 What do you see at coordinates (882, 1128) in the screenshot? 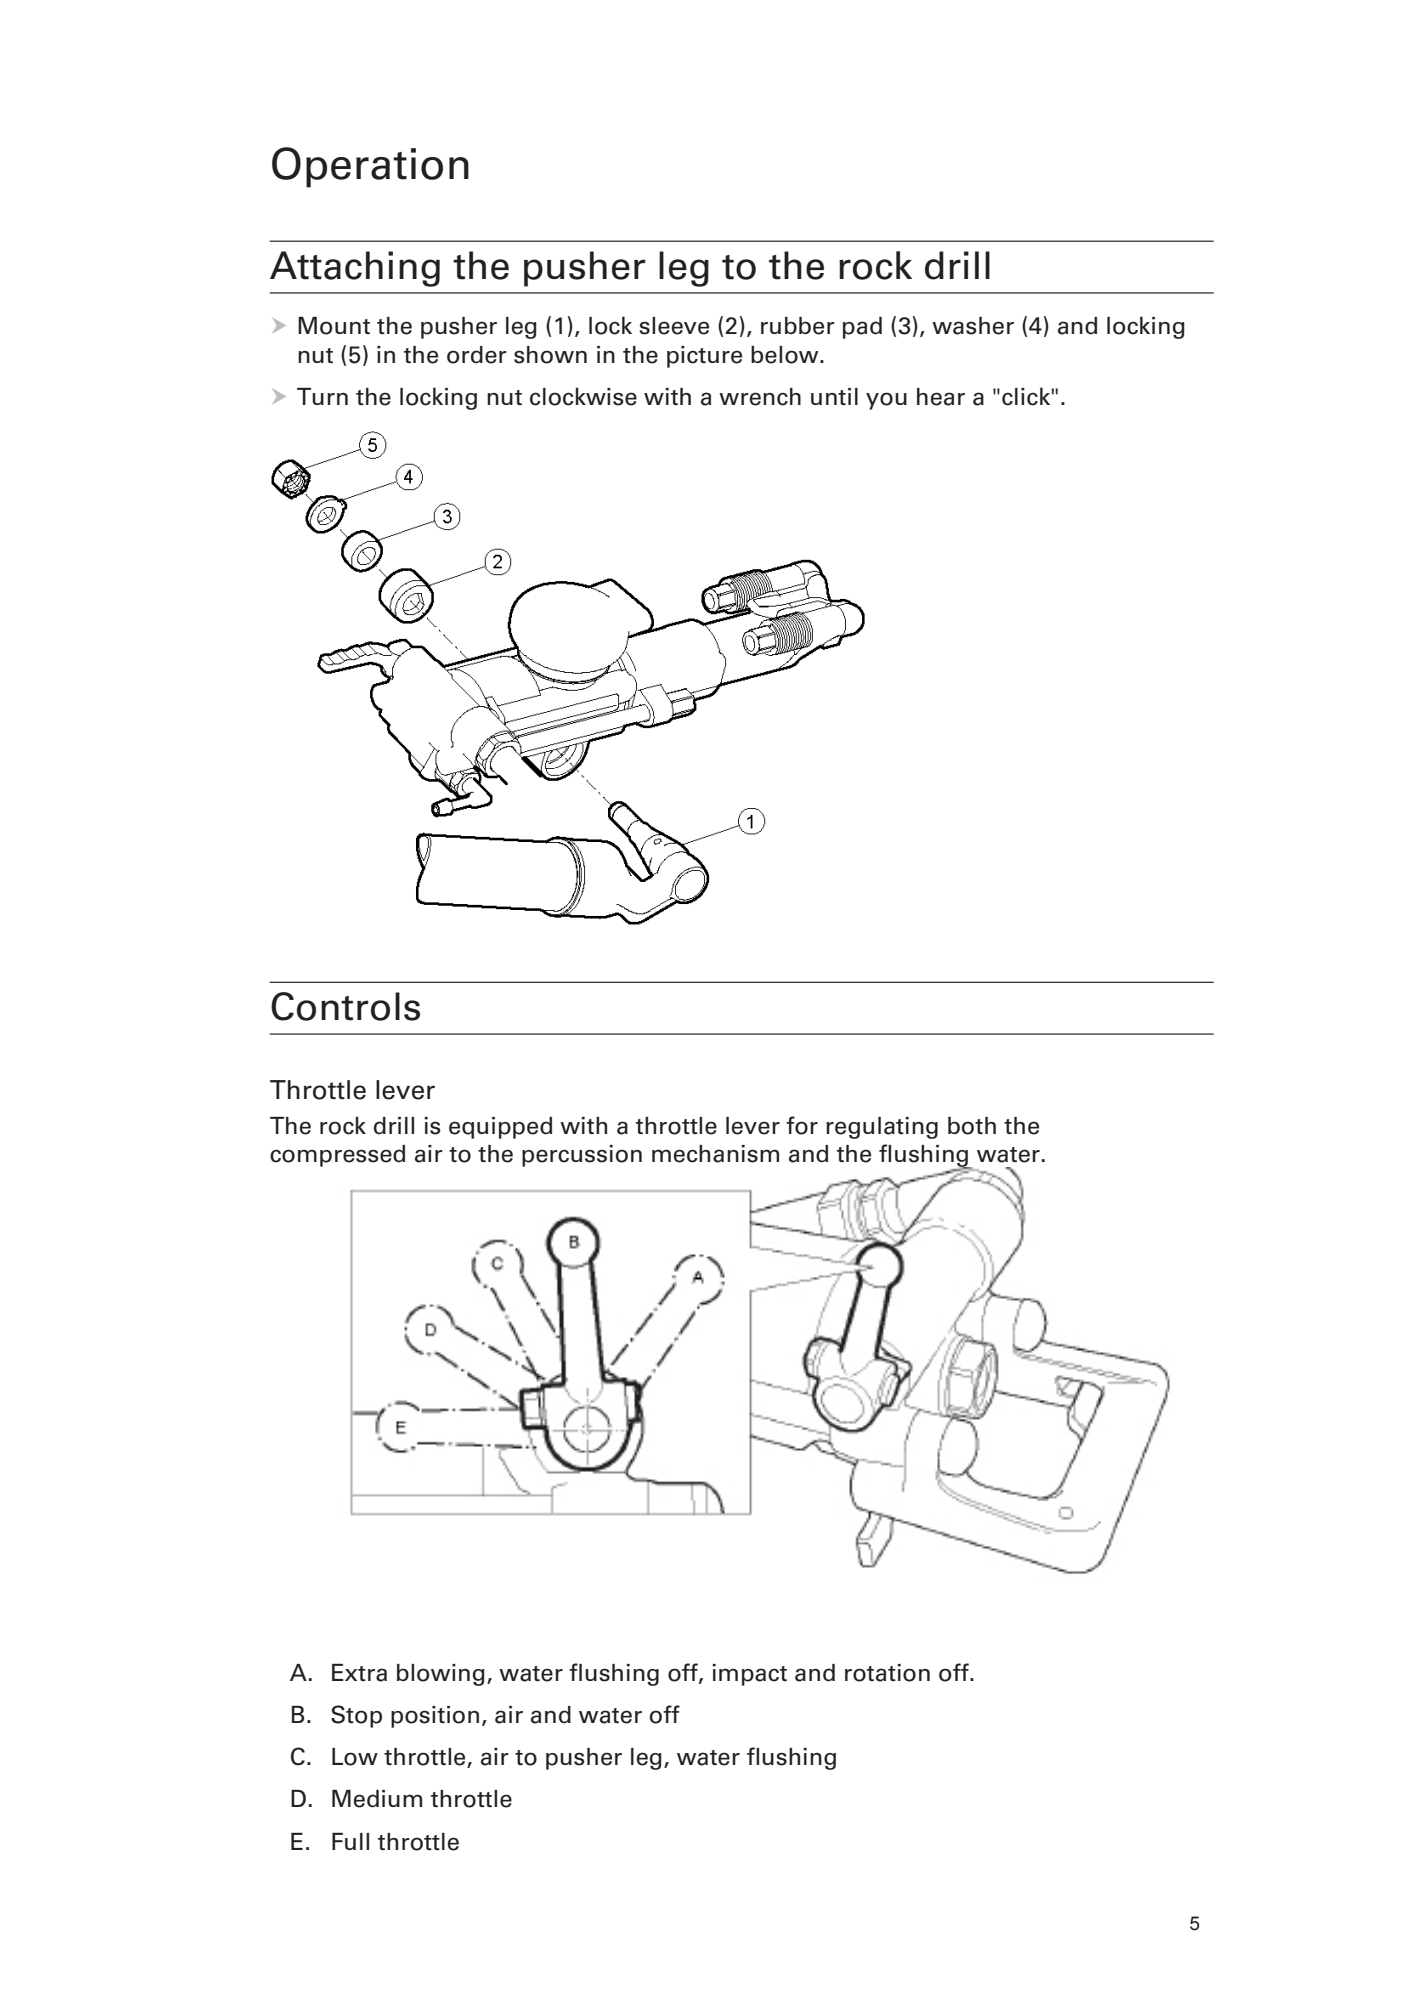
I see `regulating` at bounding box center [882, 1128].
